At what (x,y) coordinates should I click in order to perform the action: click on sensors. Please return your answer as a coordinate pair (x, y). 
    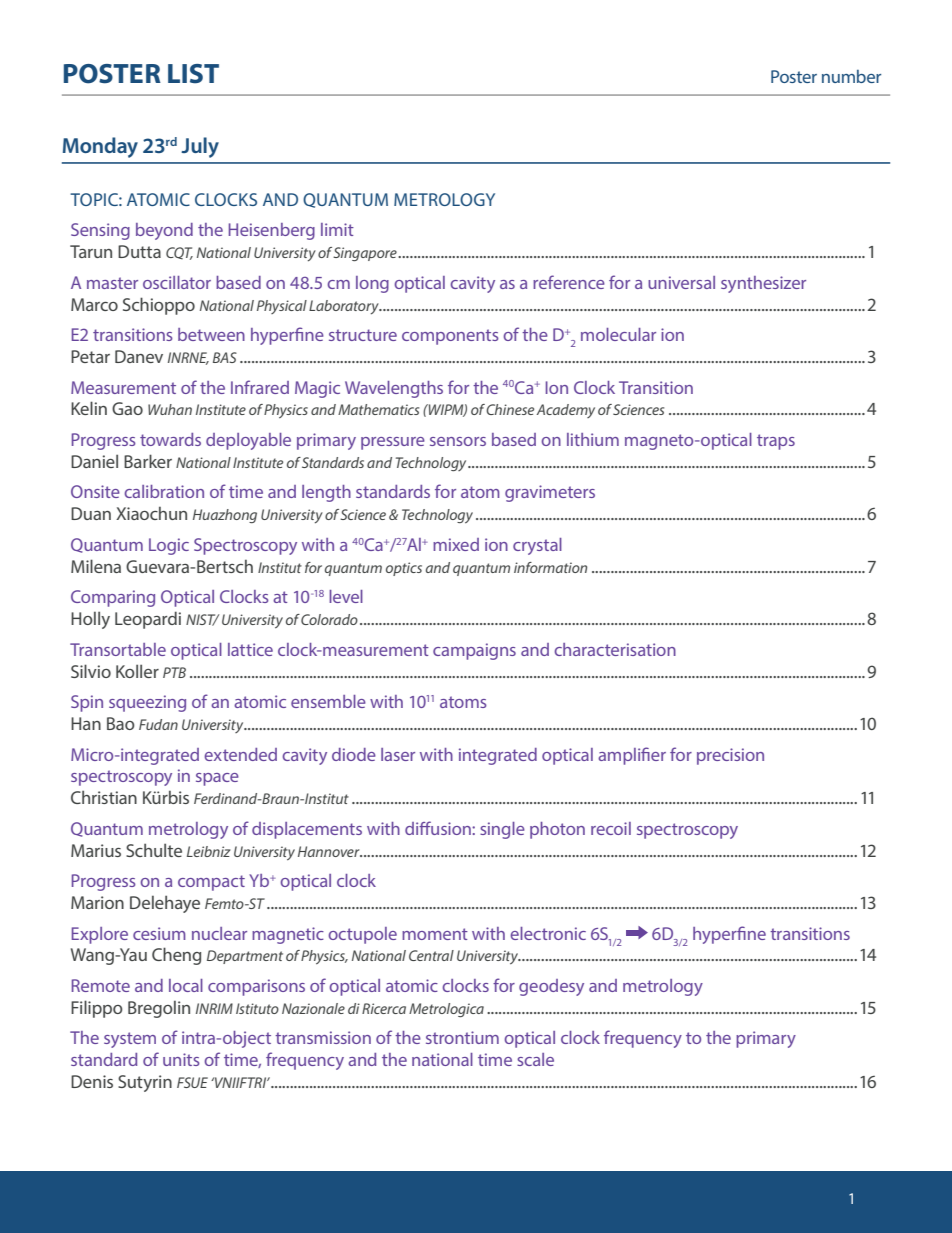
    Looking at the image, I should click on (458, 441).
